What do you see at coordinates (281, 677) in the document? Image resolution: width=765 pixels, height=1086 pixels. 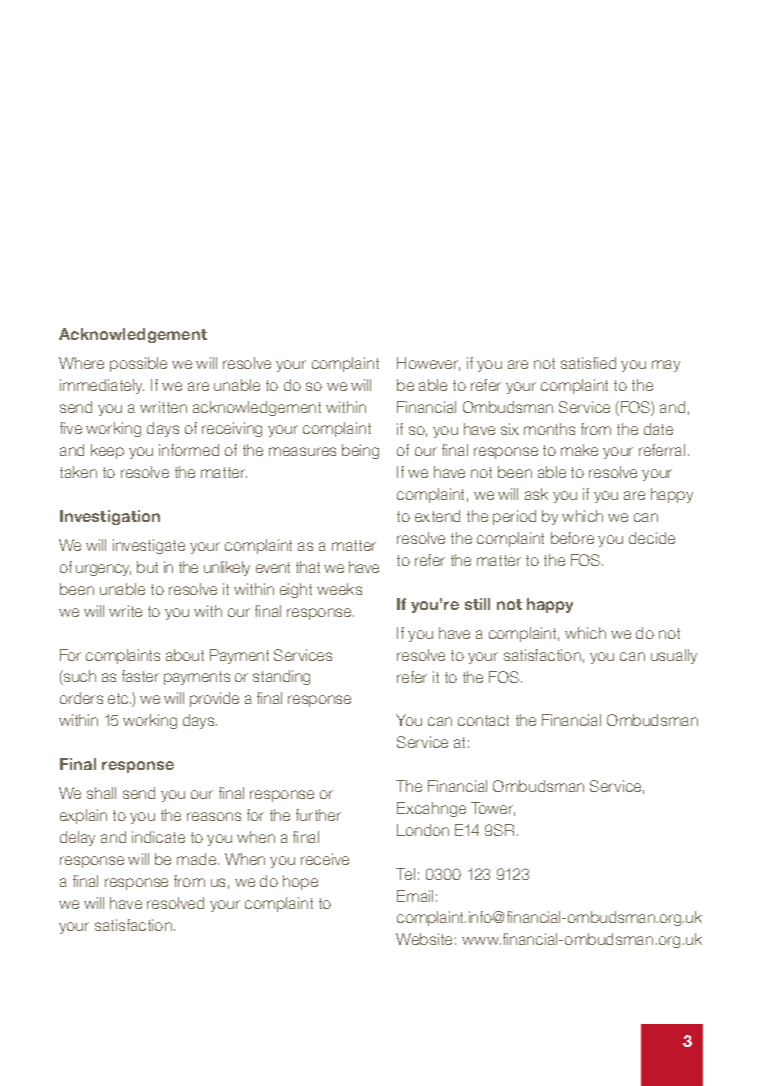 I see `standing` at bounding box center [281, 677].
